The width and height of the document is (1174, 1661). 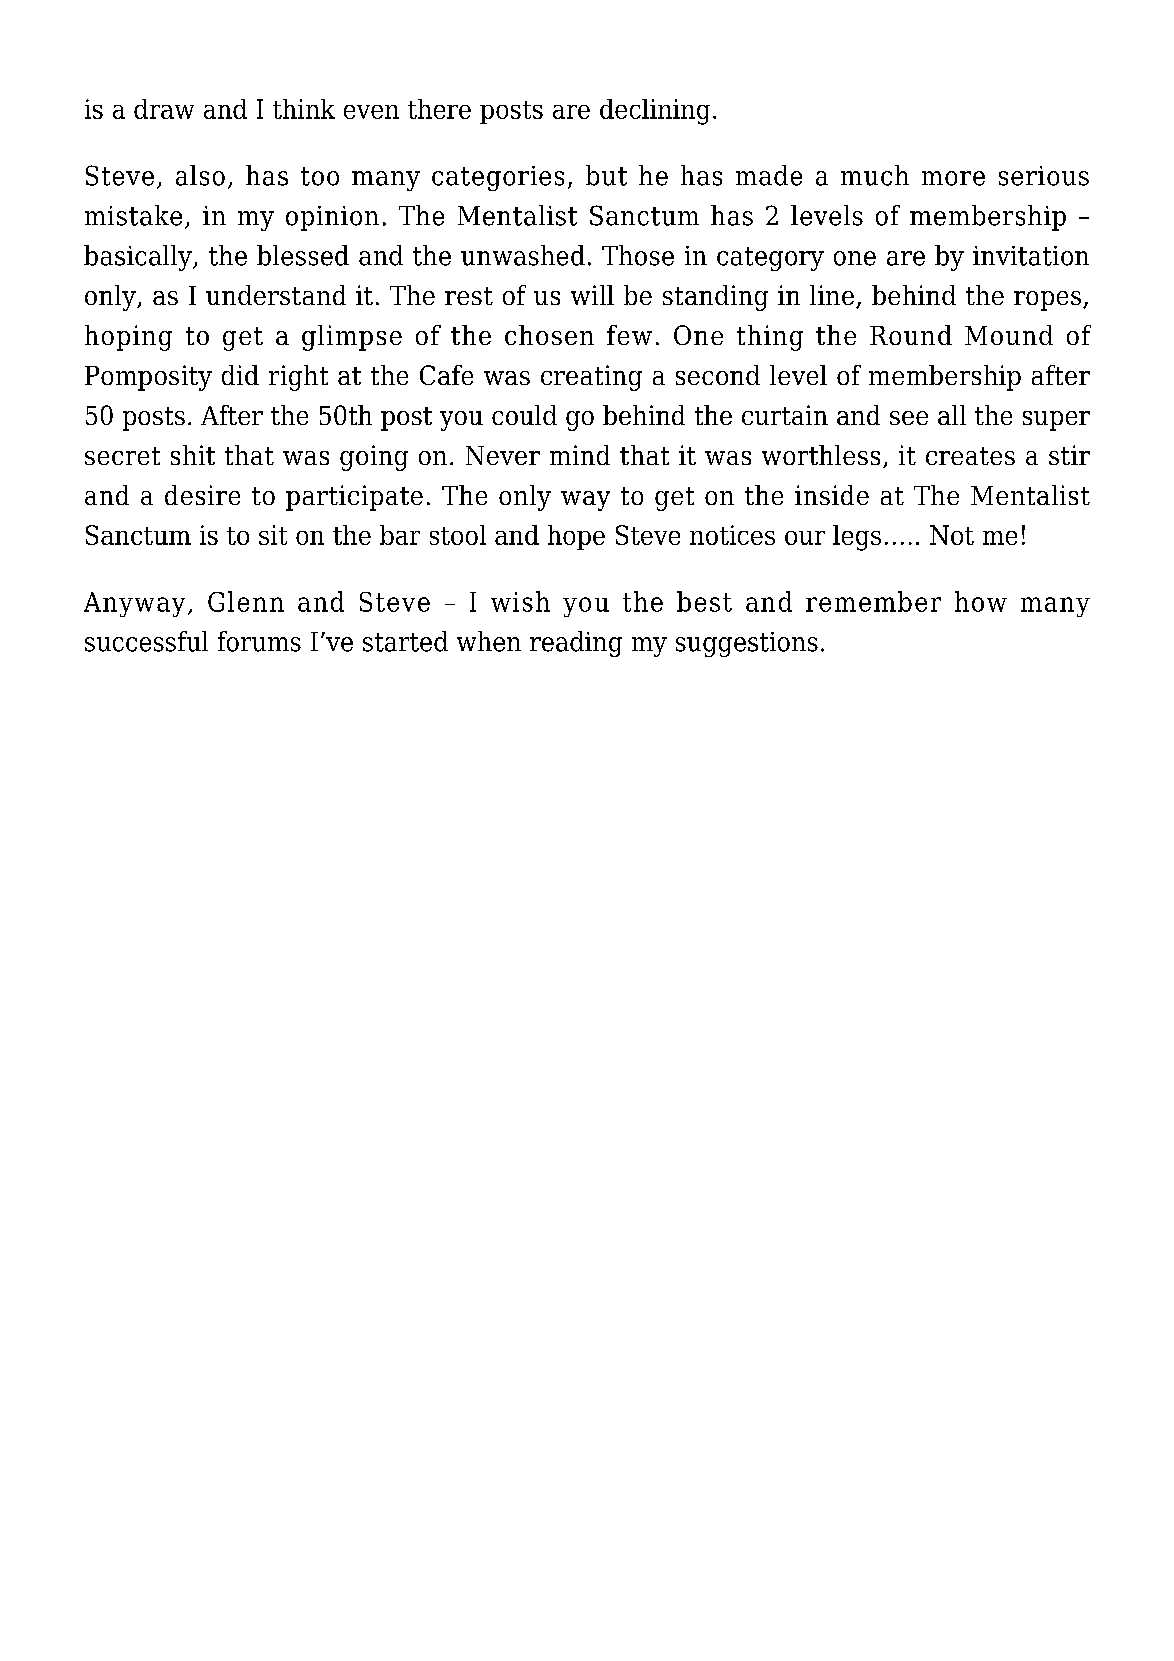 What do you see at coordinates (259, 641) in the document?
I see `forums` at bounding box center [259, 641].
